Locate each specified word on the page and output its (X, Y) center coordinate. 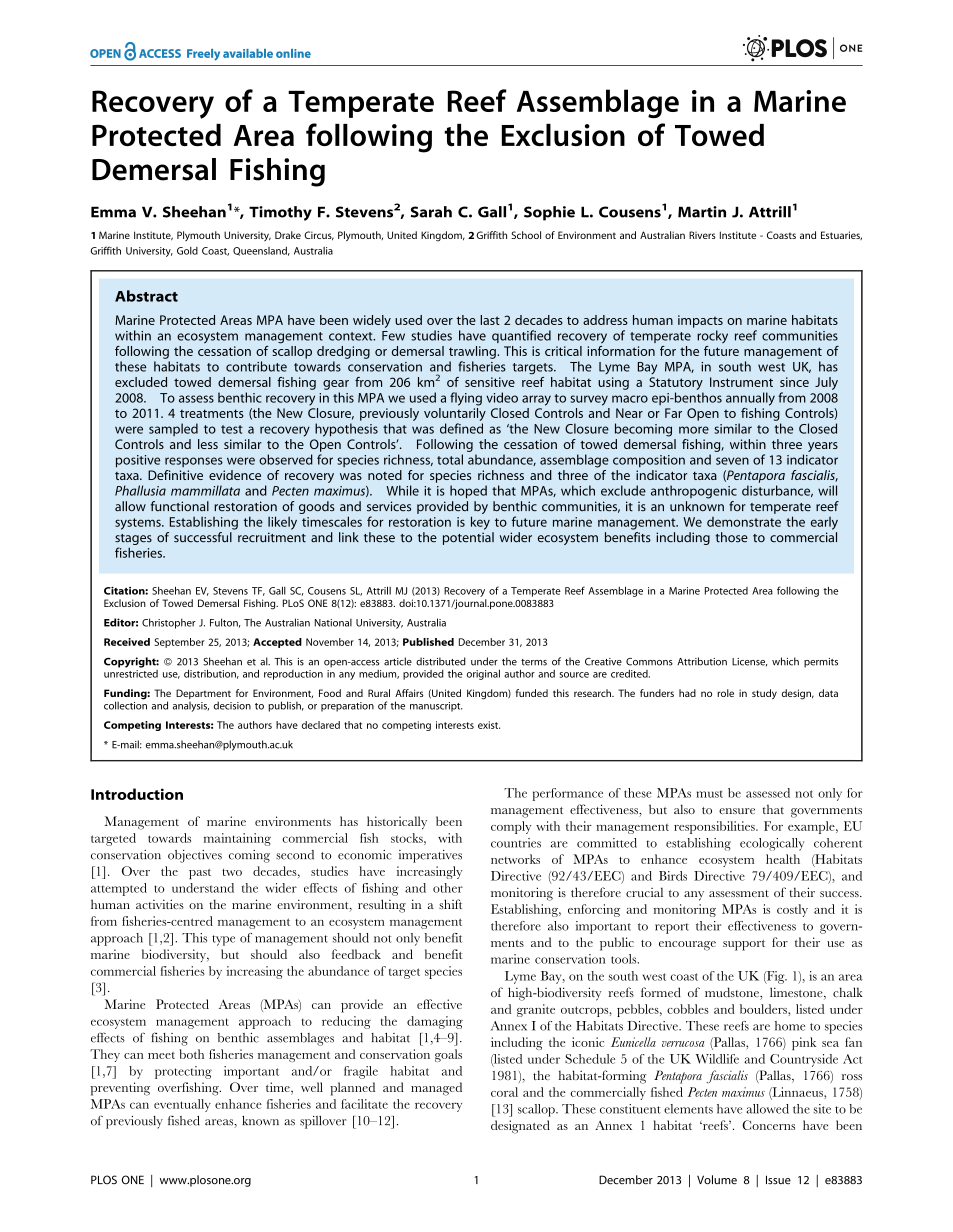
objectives (195, 856)
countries (516, 843)
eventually (182, 1105)
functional (180, 506)
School (526, 235)
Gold (187, 251)
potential (468, 538)
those (731, 537)
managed (436, 1089)
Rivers (702, 235)
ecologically (772, 844)
